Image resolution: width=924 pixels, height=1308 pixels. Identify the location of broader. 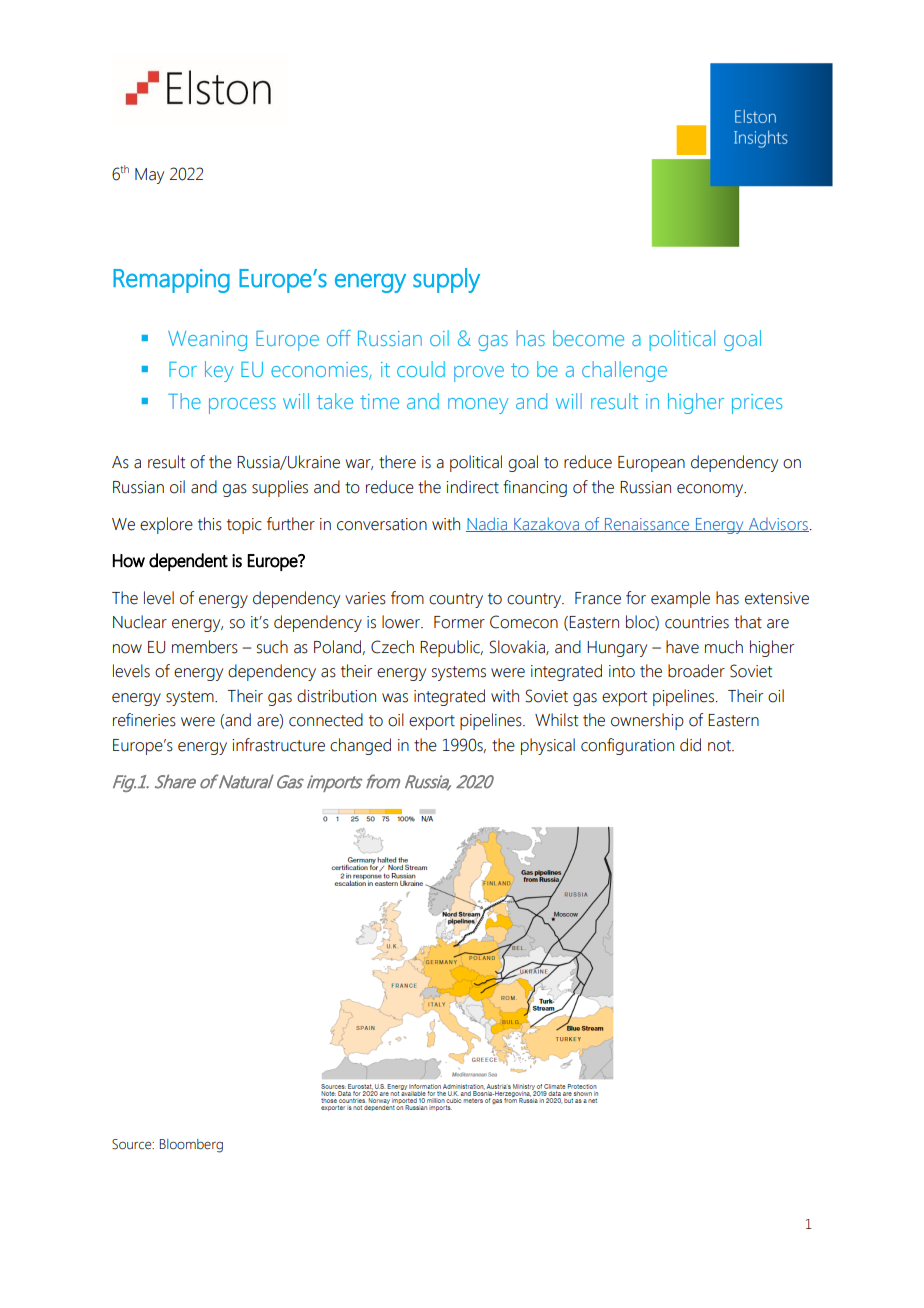
(696, 671).
